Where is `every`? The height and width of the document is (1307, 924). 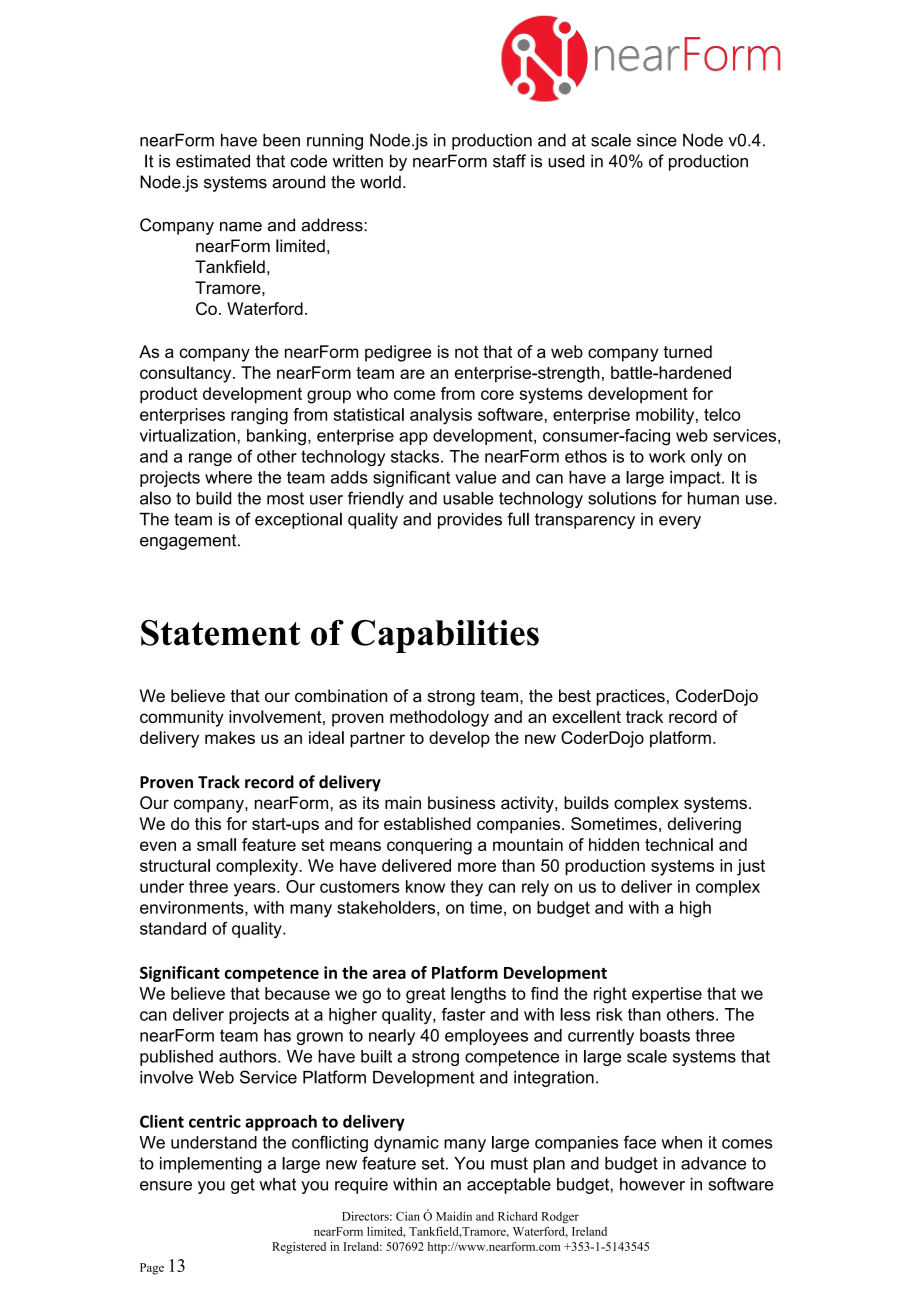 every is located at coordinates (680, 522).
